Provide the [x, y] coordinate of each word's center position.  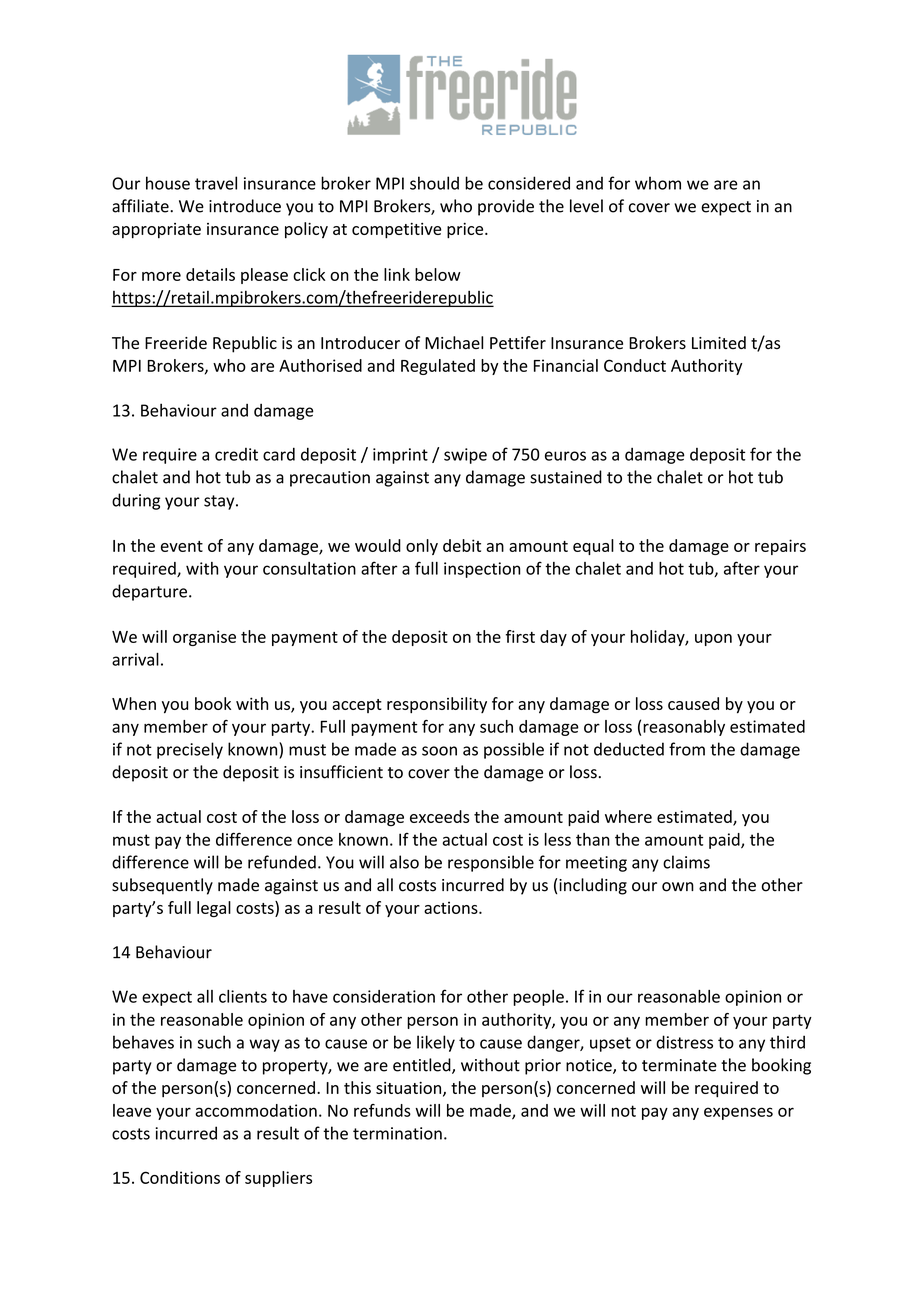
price [466, 231]
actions [452, 907]
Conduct [635, 365]
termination [397, 1133]
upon [713, 640]
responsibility [437, 705]
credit [236, 454]
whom [658, 183]
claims [686, 862]
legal [214, 909]
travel [216, 183]
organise [204, 638]
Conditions [180, 1177]
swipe [465, 456]
